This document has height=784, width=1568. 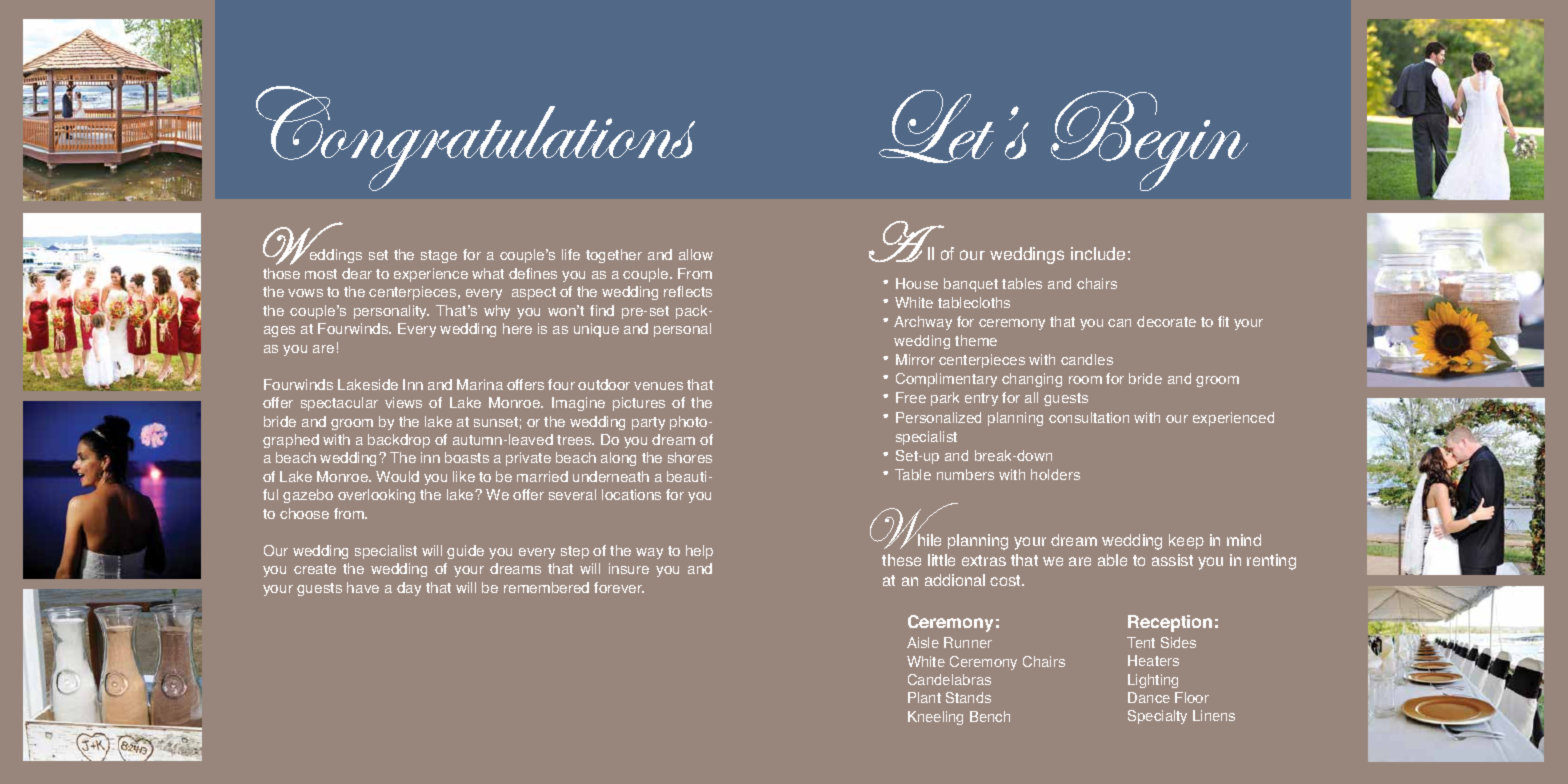 What do you see at coordinates (923, 323) in the document?
I see `Archway` at bounding box center [923, 323].
